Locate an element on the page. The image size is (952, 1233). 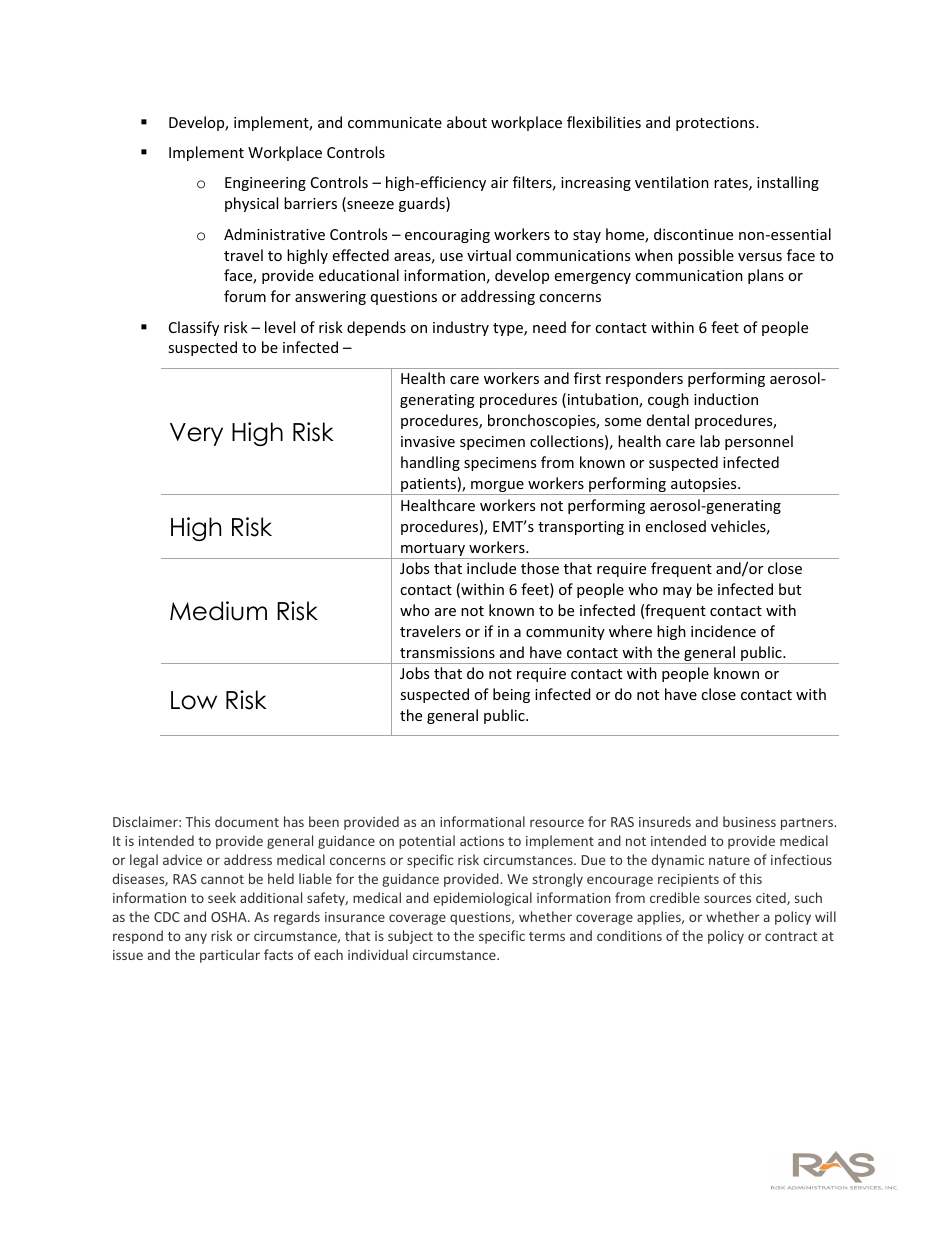
protections is located at coordinates (716, 124).
